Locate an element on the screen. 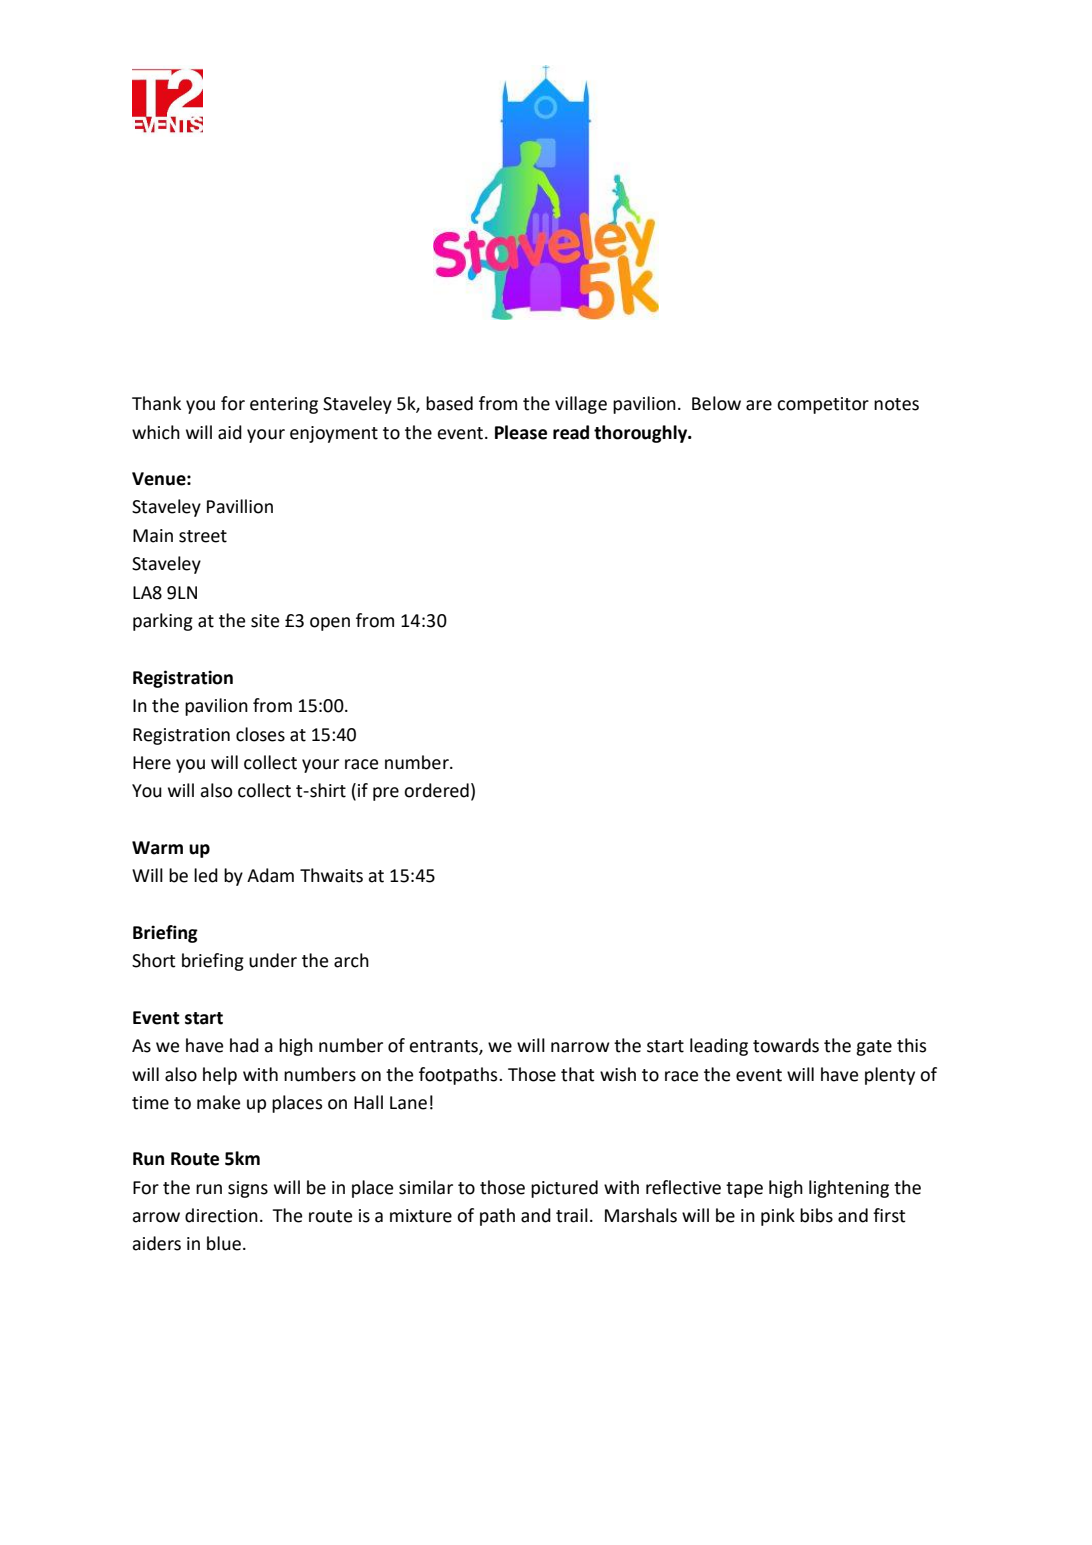 This screenshot has width=1092, height=1545. trail is located at coordinates (572, 1215).
